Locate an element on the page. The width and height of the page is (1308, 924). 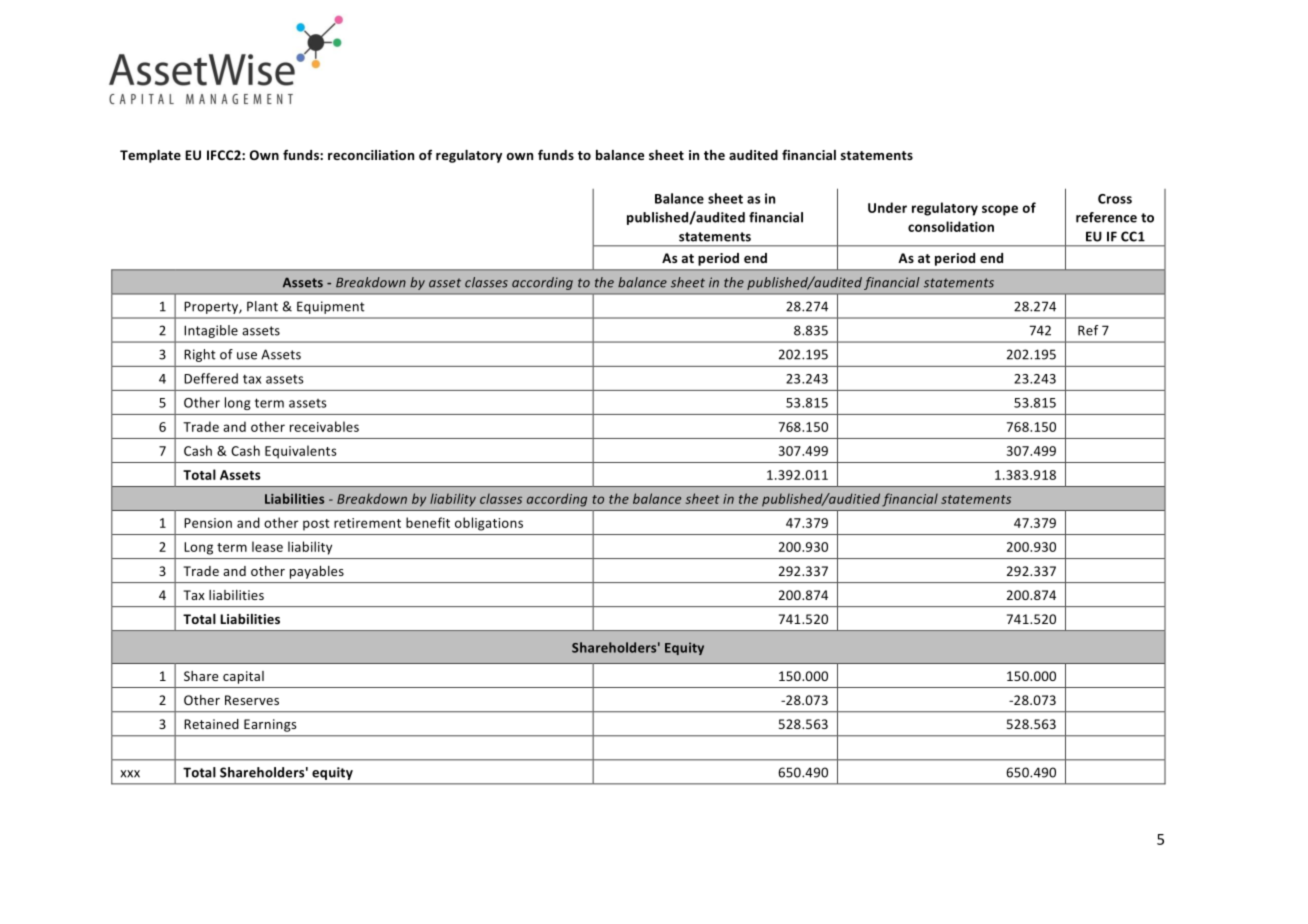
lease is located at coordinates (267, 546).
